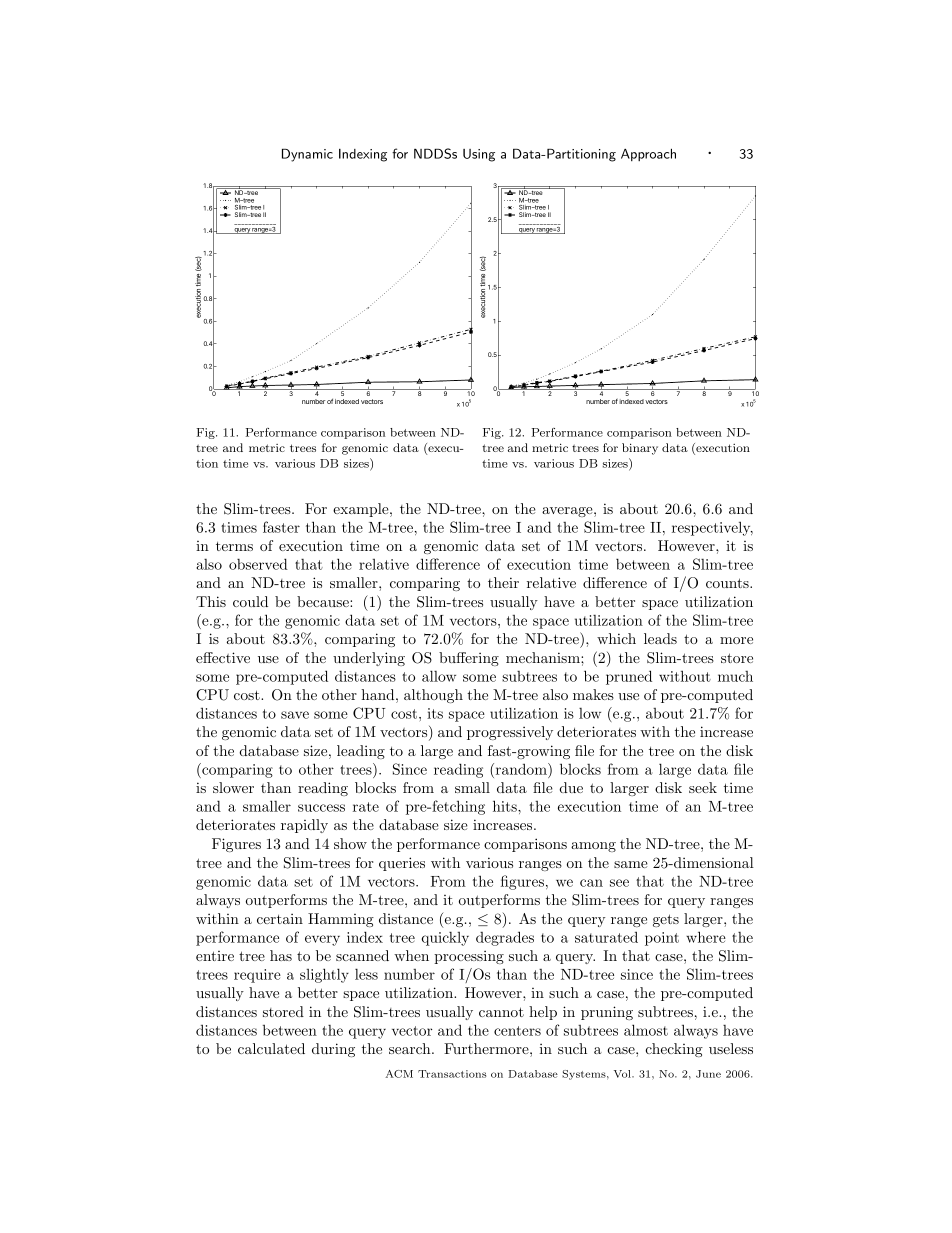 The width and height of the page is (952, 1233). Describe the element at coordinates (271, 1048) in the page. I see `calculated` at that location.
